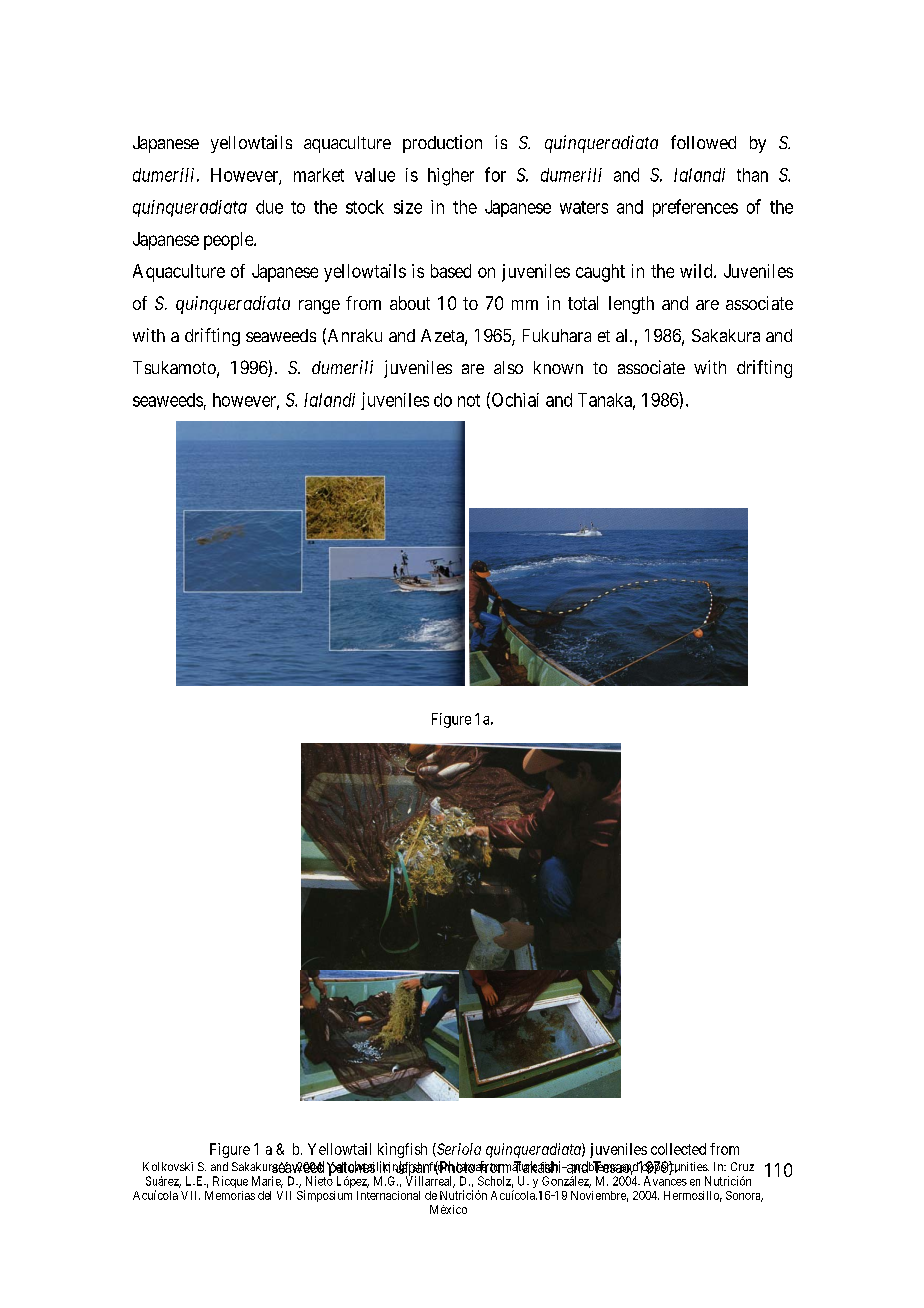 The height and width of the document is (1308, 924). I want to click on not, so click(469, 400).
